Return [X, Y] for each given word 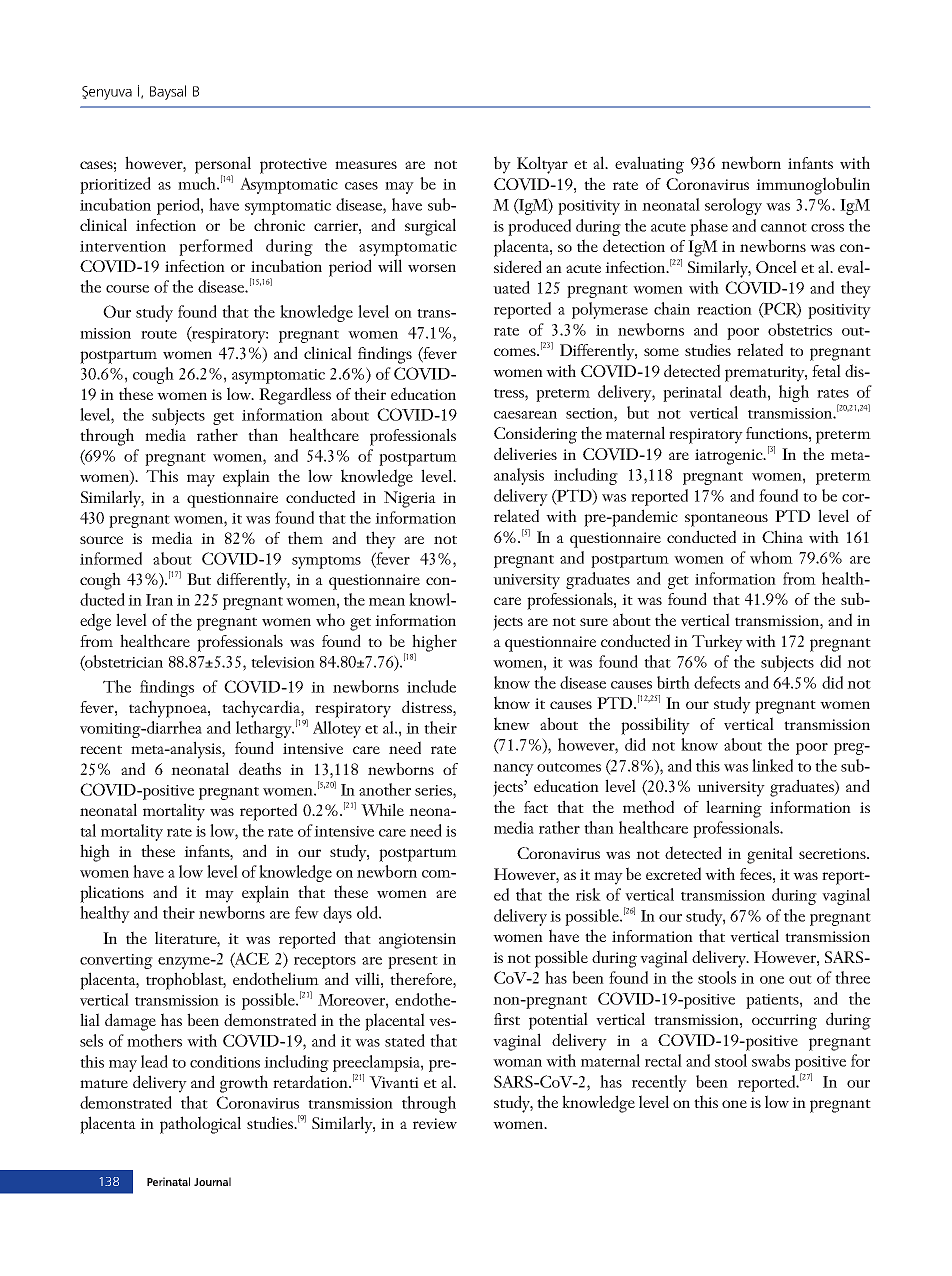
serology [733, 206]
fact [536, 807]
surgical [430, 227]
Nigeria [410, 499]
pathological [200, 1125]
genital [770, 855]
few [307, 912]
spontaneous [726, 520]
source [101, 540]
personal [223, 166]
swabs [771, 1060]
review [435, 1123]
